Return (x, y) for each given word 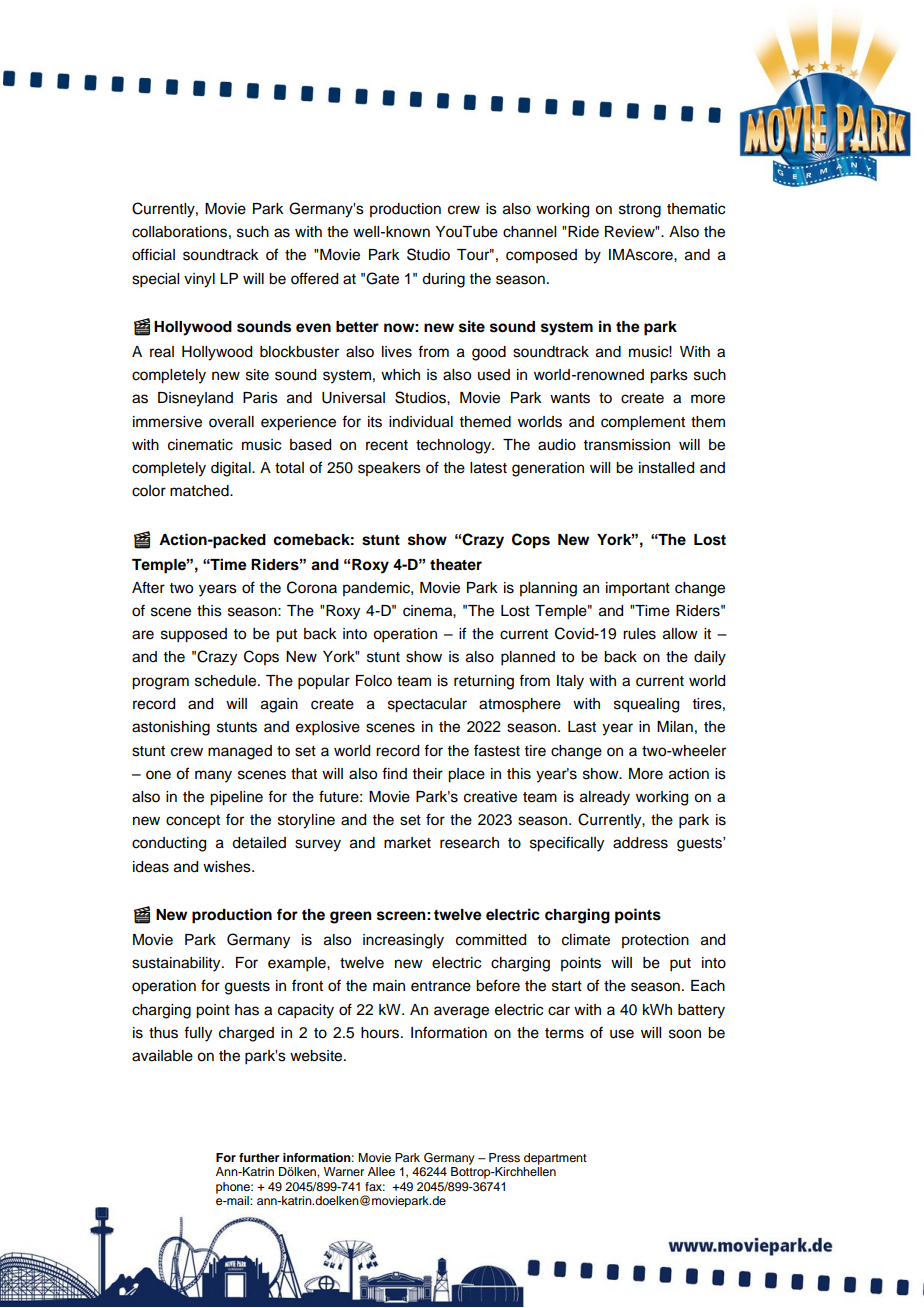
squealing (646, 705)
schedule (227, 681)
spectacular (427, 705)
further (259, 1157)
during (443, 280)
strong (640, 211)
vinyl (199, 280)
